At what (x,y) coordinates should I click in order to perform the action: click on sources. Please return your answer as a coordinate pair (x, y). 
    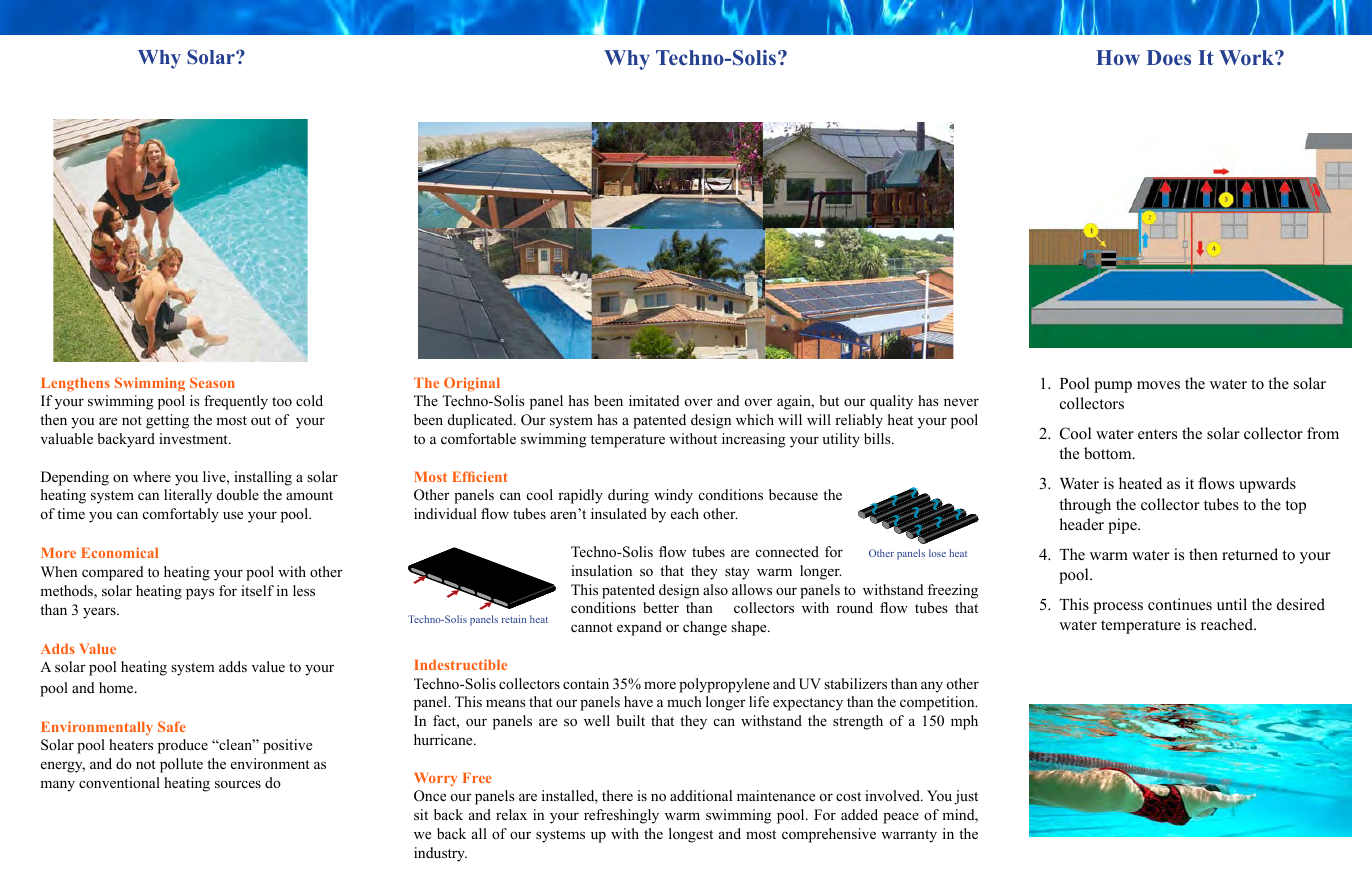
    Looking at the image, I should click on (238, 784).
